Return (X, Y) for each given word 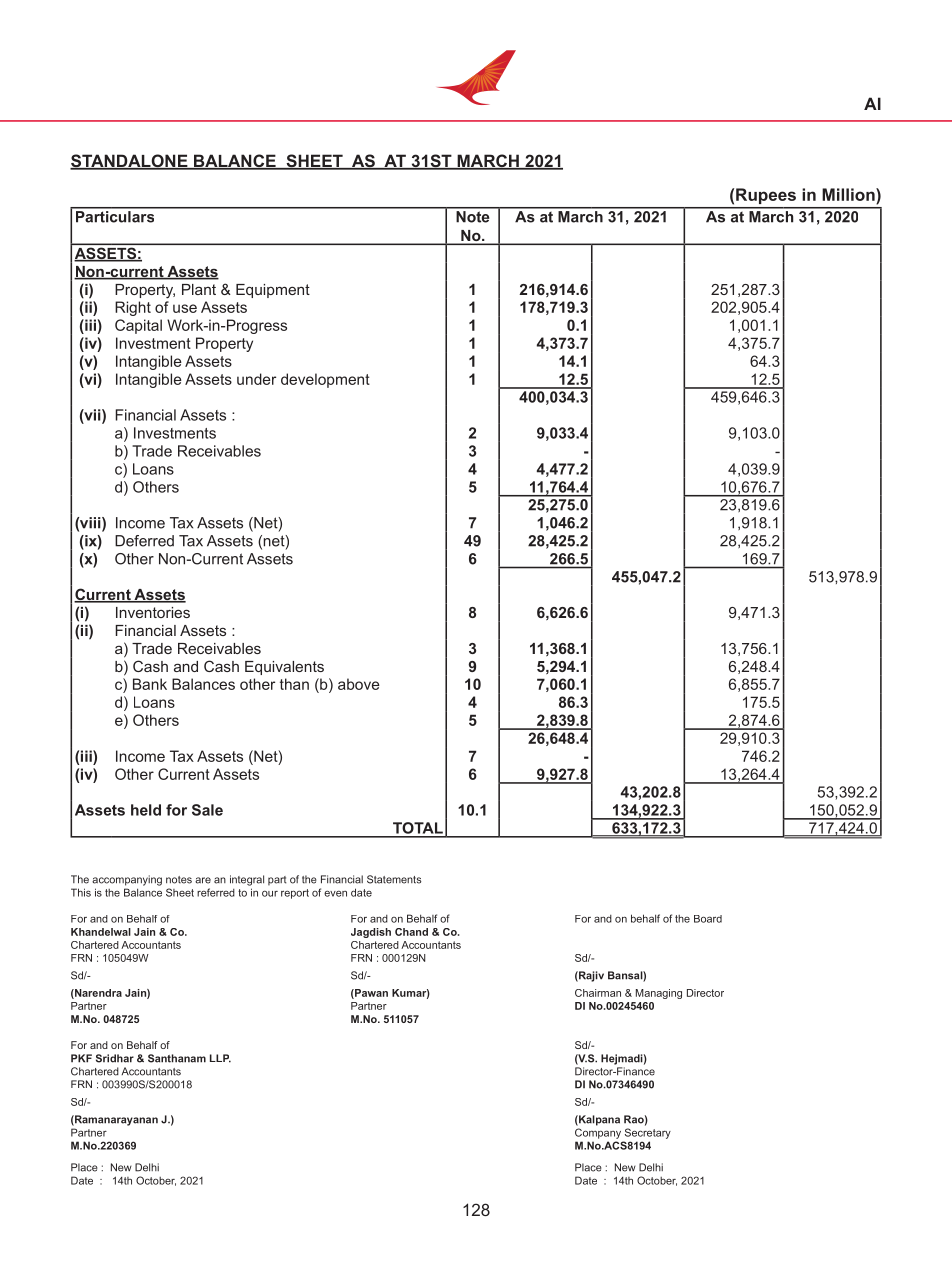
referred (216, 892)
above (359, 684)
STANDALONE (130, 162)
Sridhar (115, 1058)
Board (708, 919)
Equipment (273, 291)
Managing (659, 994)
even (335, 893)
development (325, 380)
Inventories (153, 612)
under (256, 379)
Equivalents (284, 668)
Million (849, 194)
